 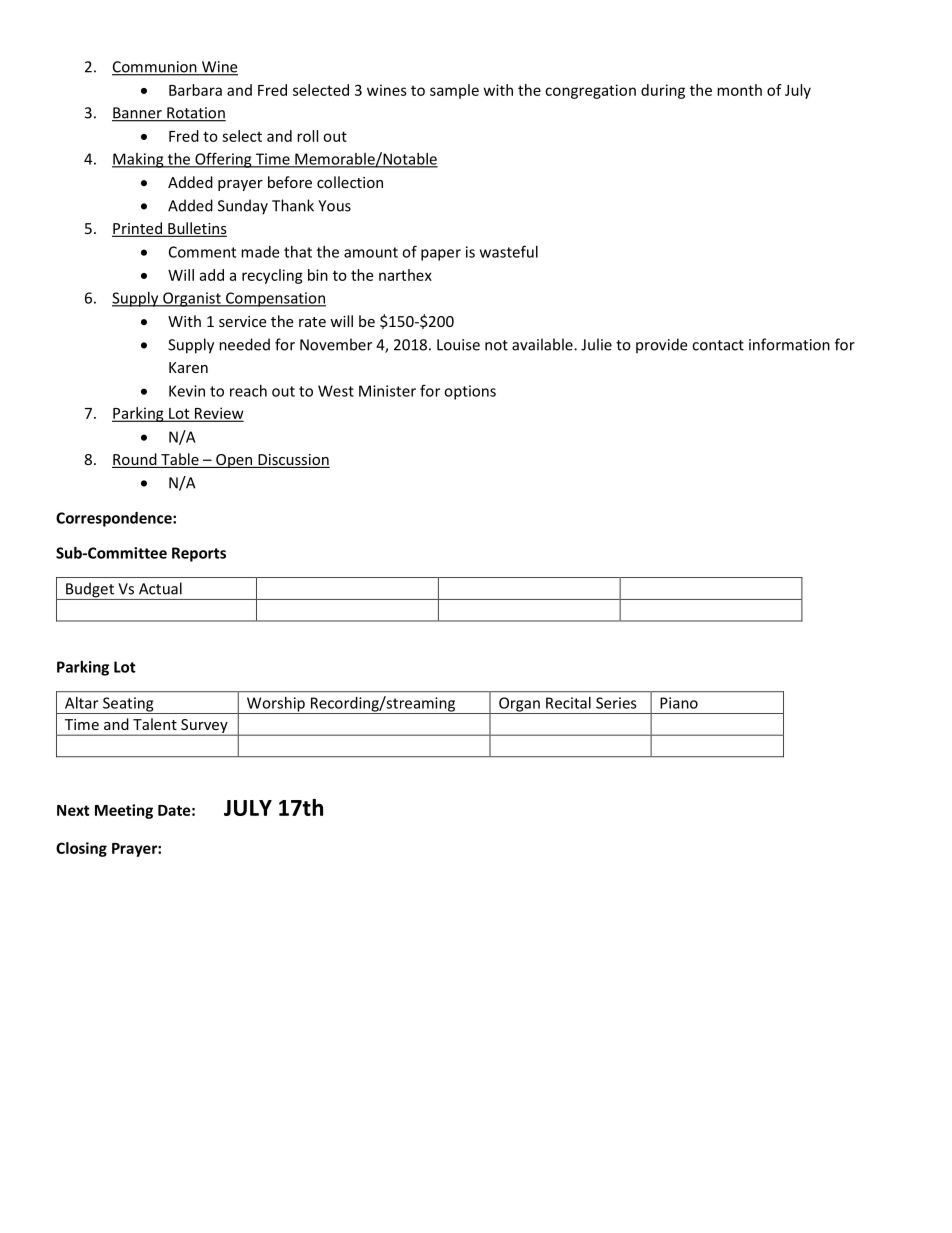 I want to click on Series, so click(x=616, y=703).
